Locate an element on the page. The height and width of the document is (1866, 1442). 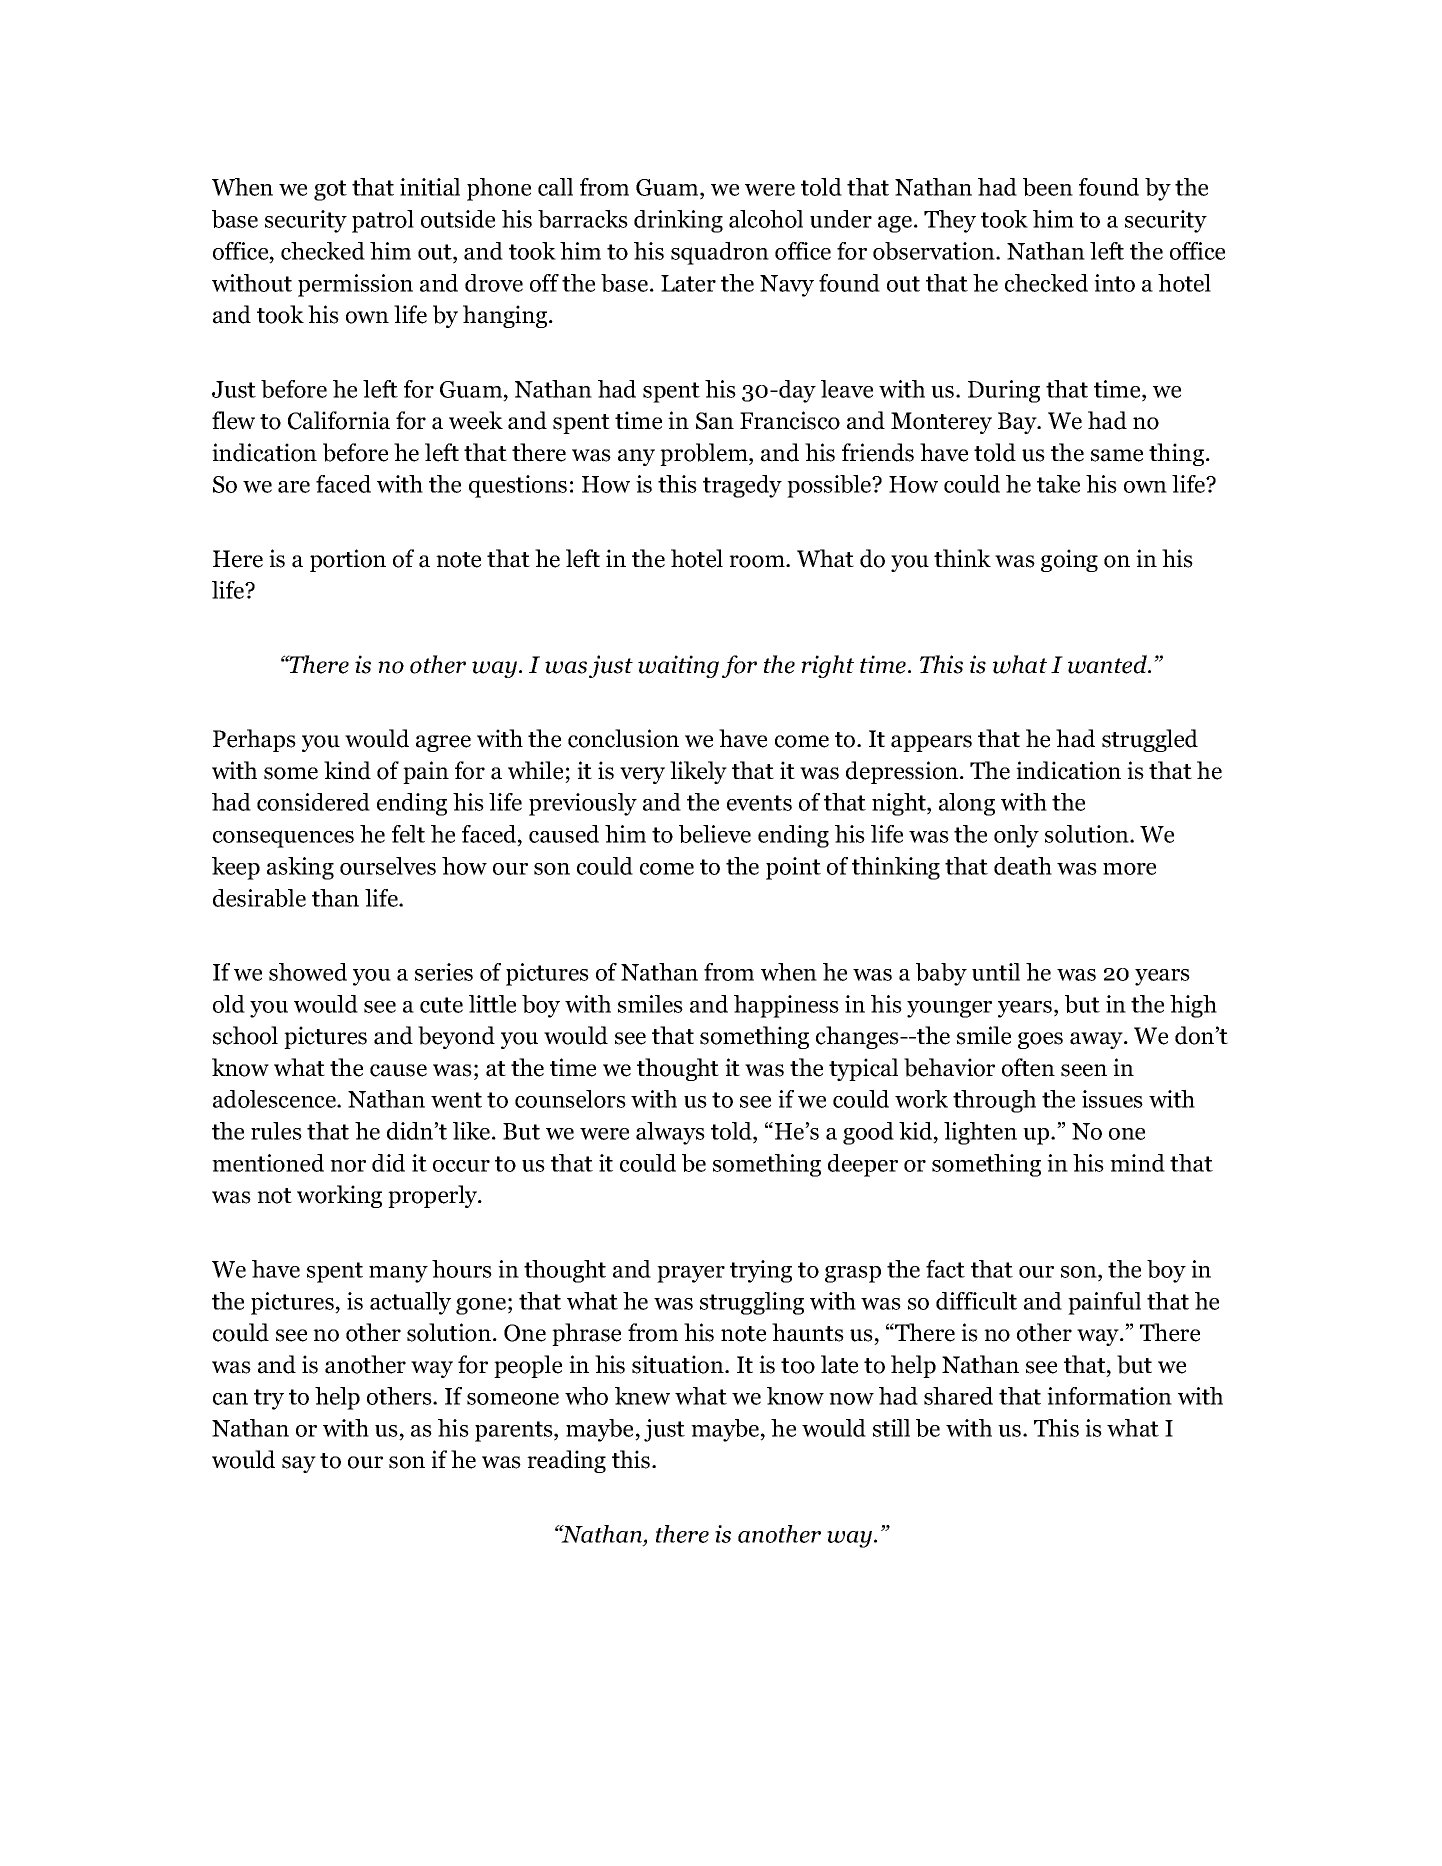
always is located at coordinates (670, 1133).
